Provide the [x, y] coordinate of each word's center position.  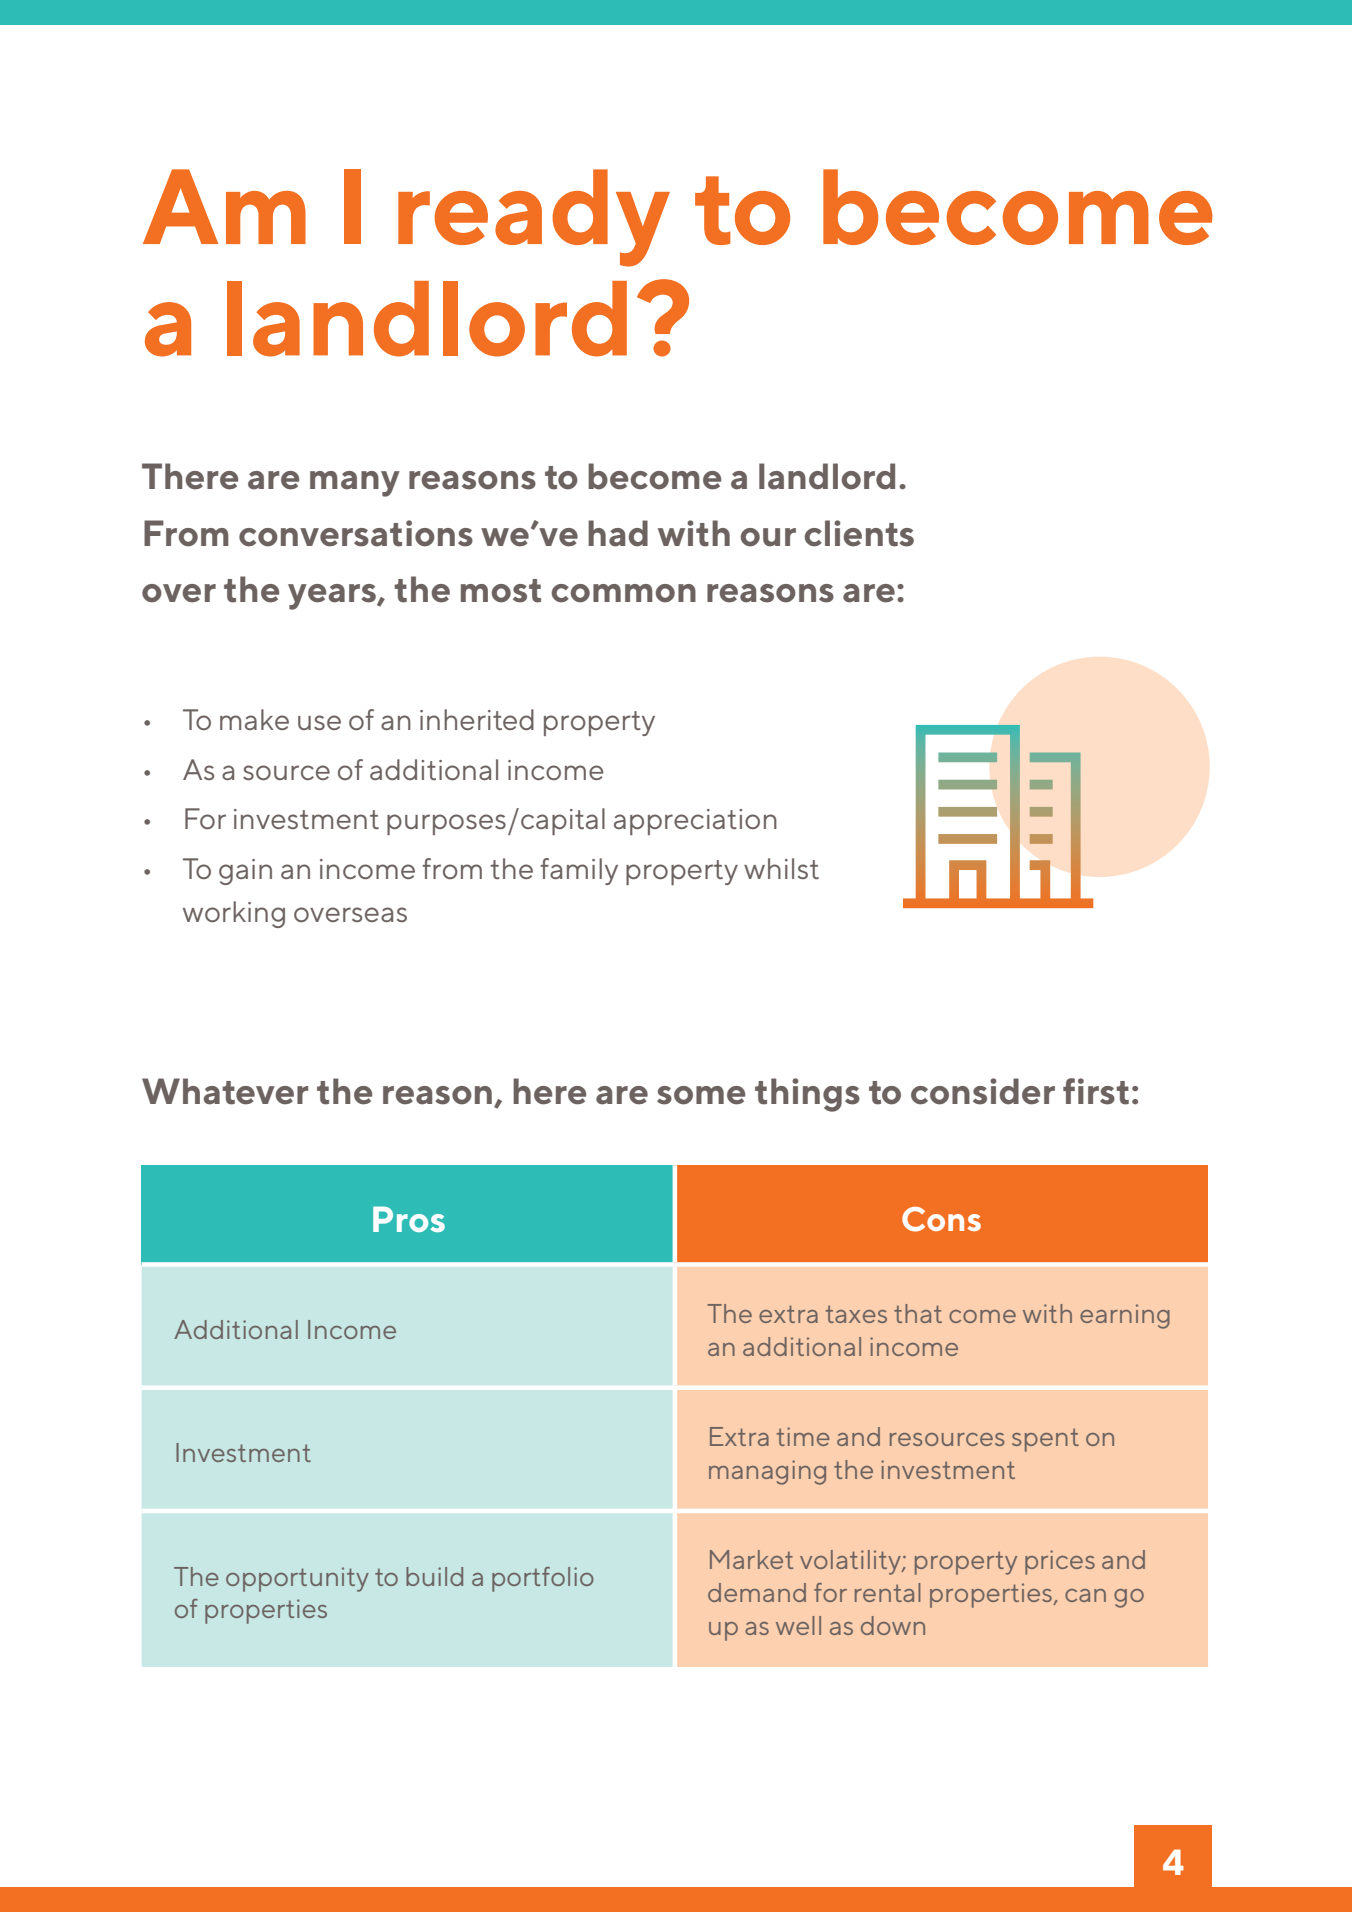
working [234, 914]
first [1096, 1091]
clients [859, 533]
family [579, 871]
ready [534, 218]
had [618, 533]
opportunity [297, 1579]
